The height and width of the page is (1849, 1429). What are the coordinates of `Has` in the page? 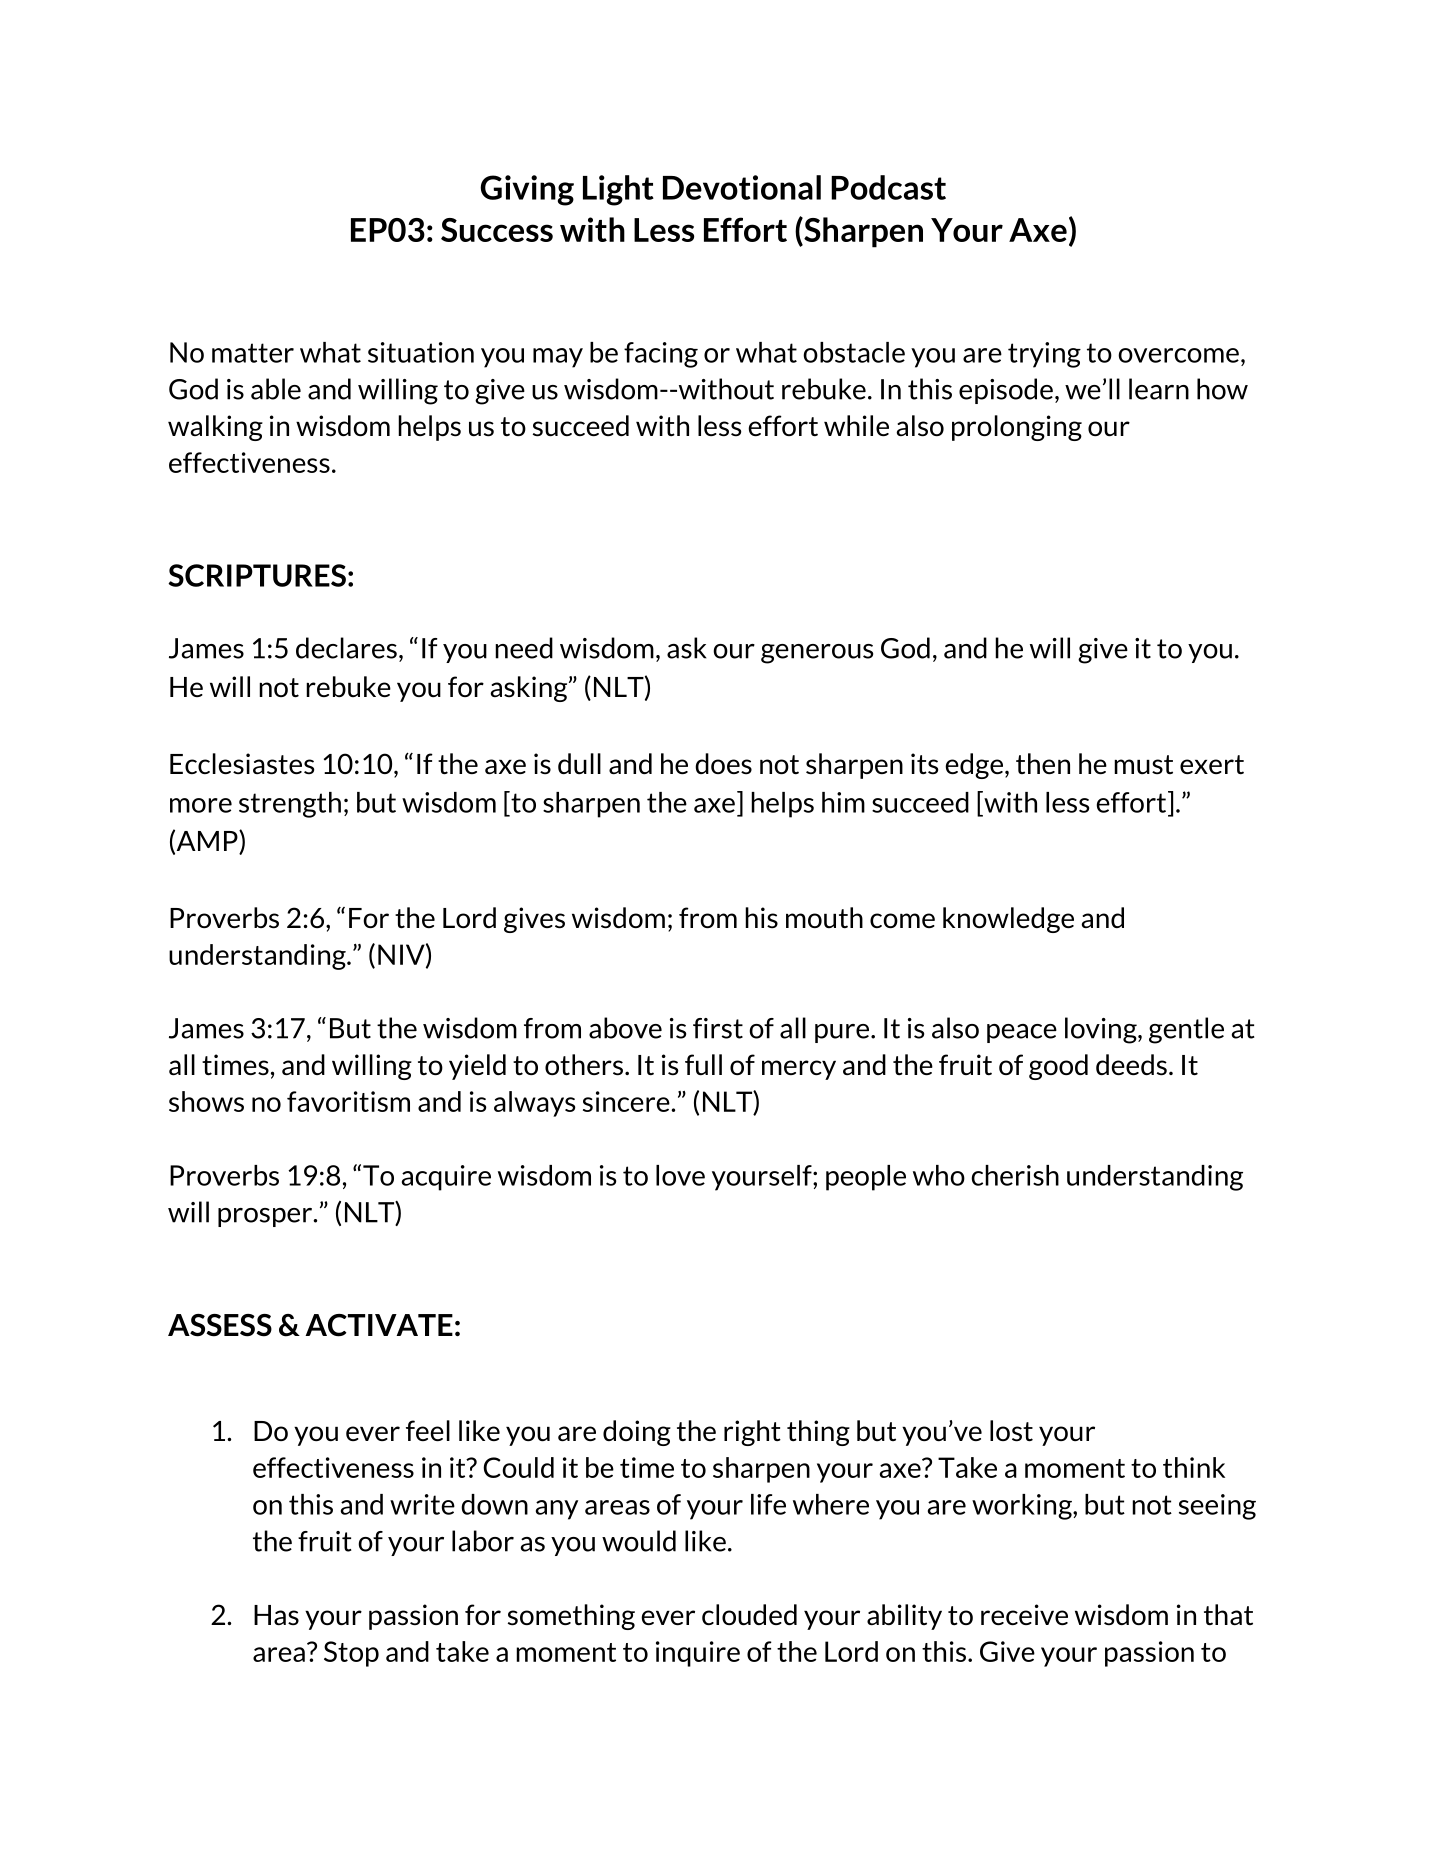 It's located at (276, 1615).
